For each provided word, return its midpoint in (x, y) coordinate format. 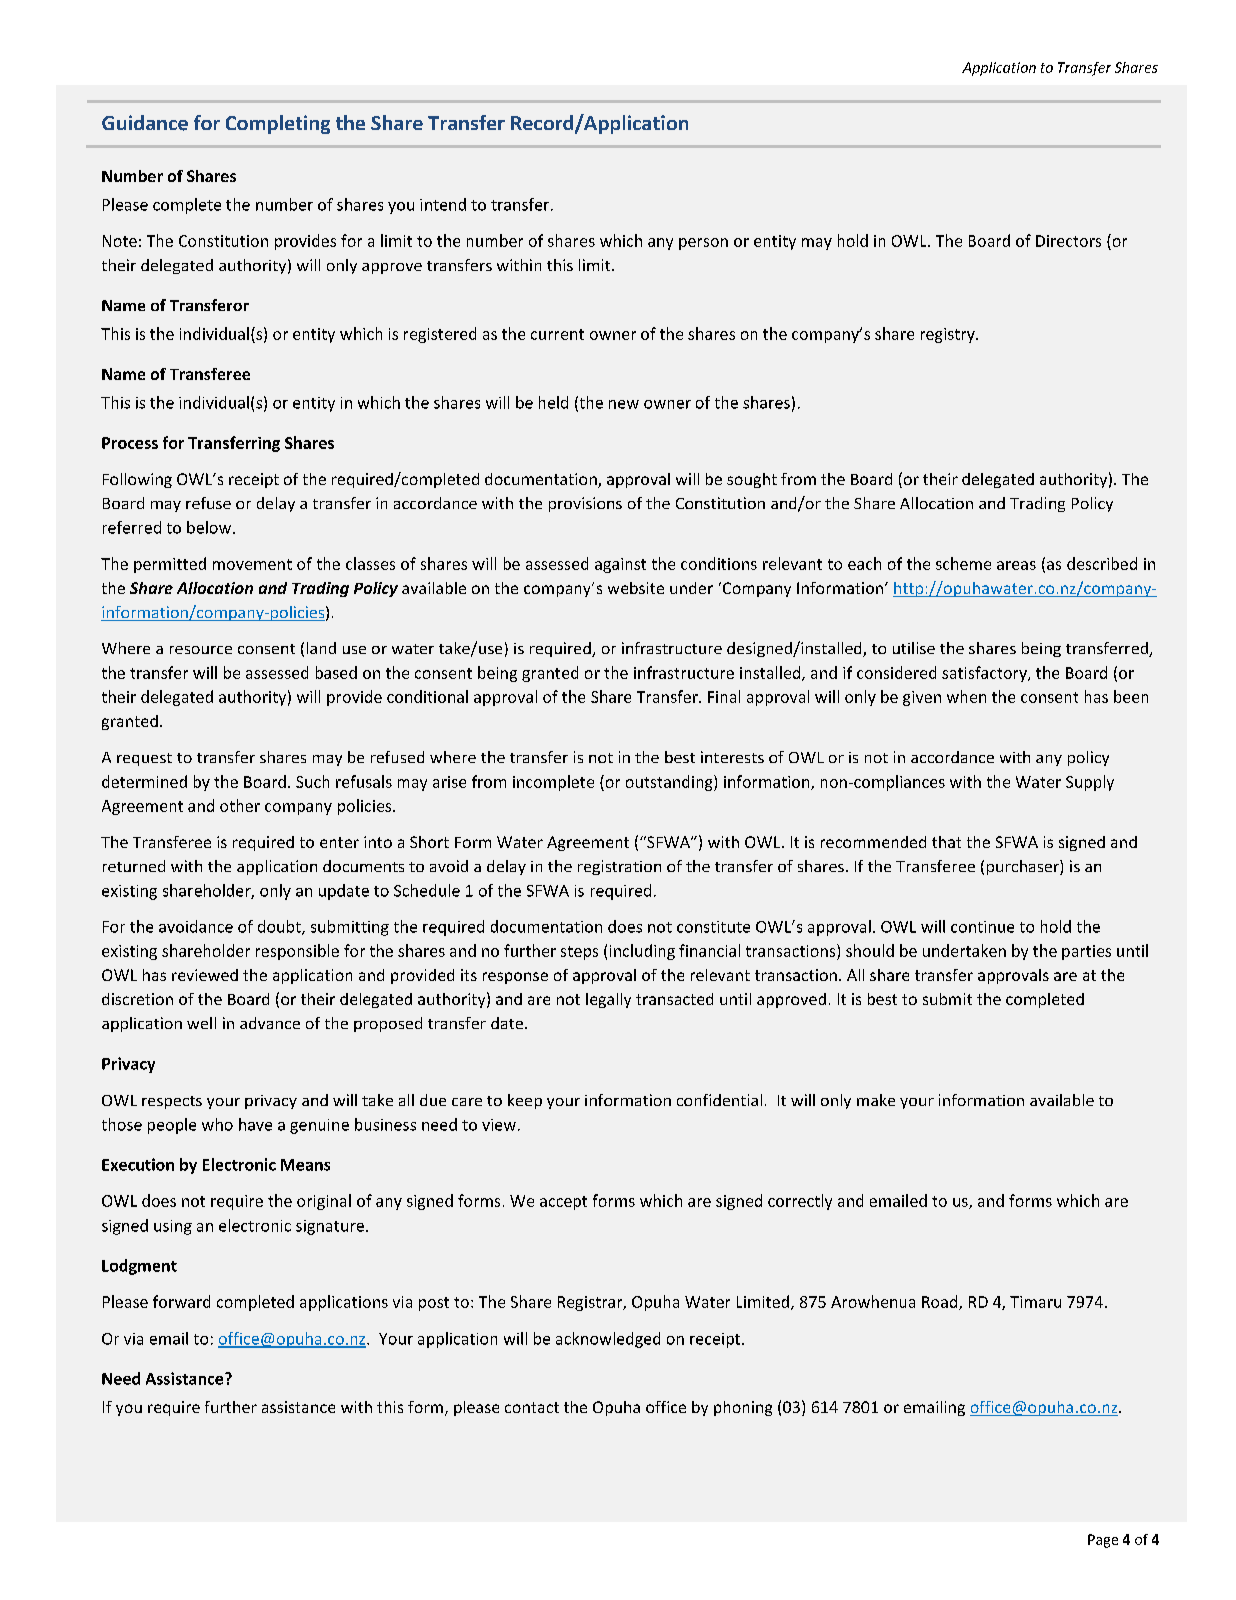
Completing (278, 124)
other (240, 805)
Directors (1068, 241)
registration (619, 867)
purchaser (1024, 867)
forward (181, 1301)
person (703, 244)
